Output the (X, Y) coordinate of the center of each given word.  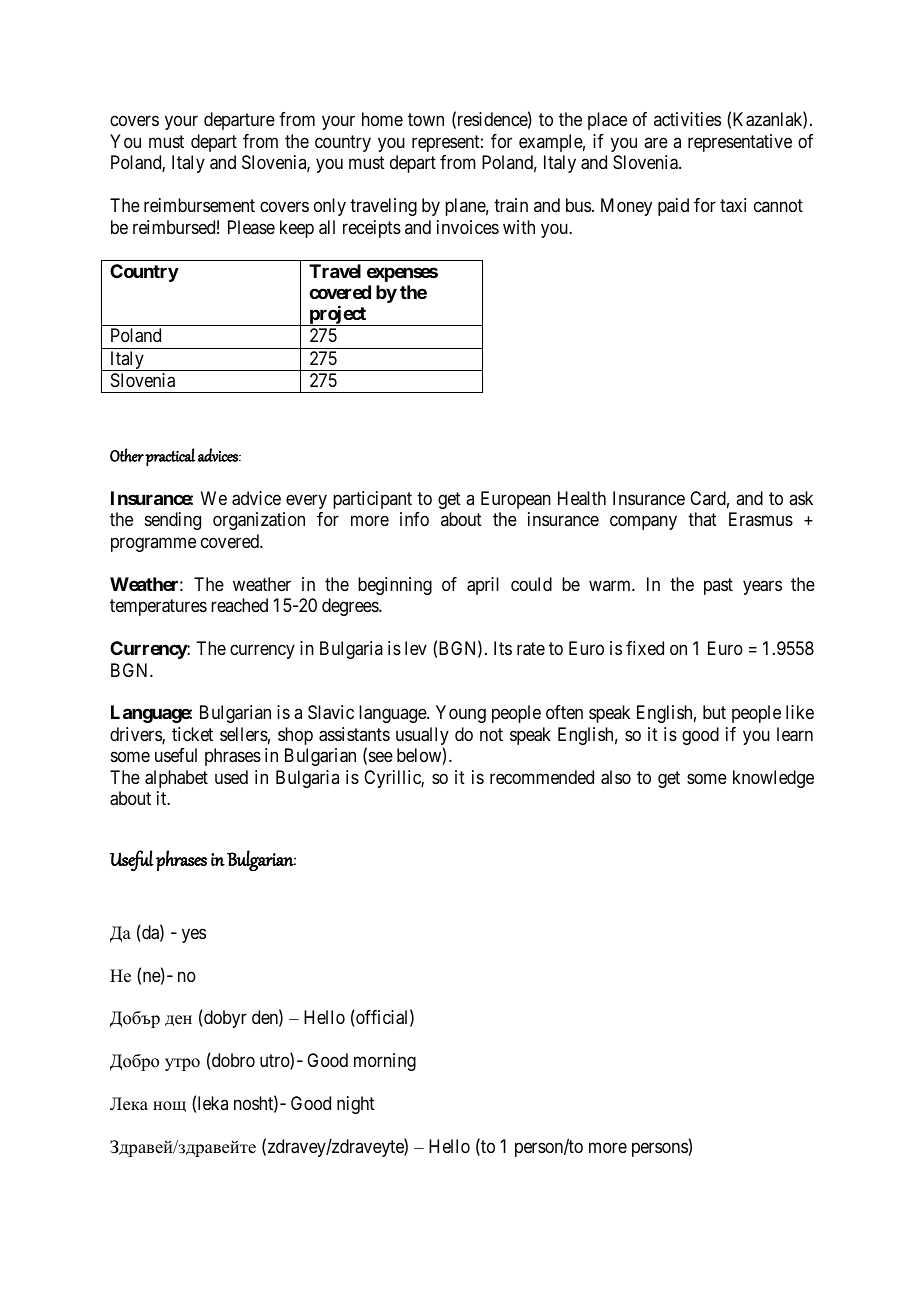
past (718, 586)
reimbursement (199, 205)
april (483, 586)
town (426, 120)
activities (687, 119)
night (356, 1105)
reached (239, 605)
